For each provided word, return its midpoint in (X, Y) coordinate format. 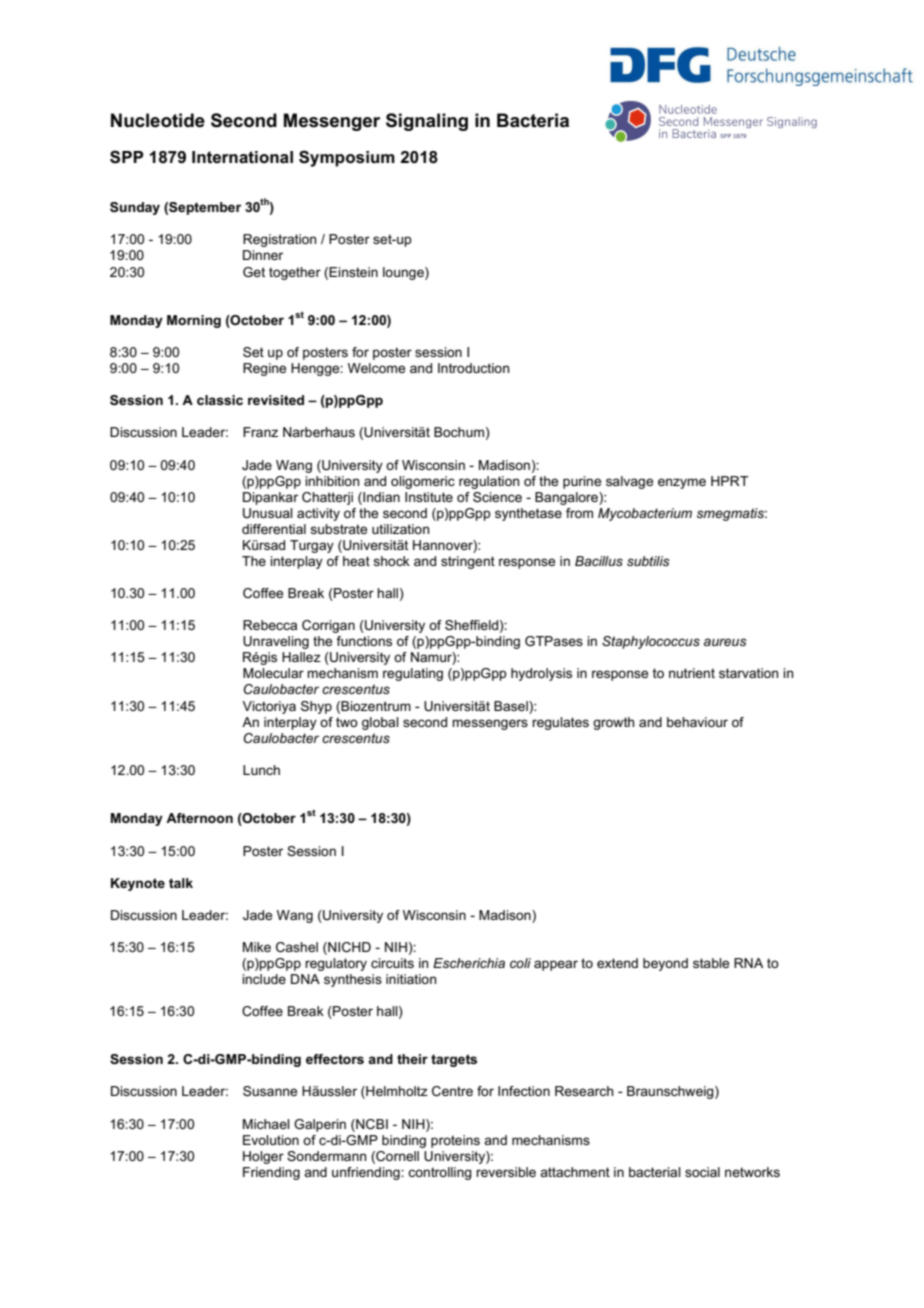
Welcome (376, 368)
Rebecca (270, 625)
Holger (263, 1157)
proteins (455, 1141)
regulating (413, 674)
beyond (665, 964)
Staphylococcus (651, 642)
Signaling (427, 122)
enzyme (682, 483)
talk (181, 883)
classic (220, 400)
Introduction (473, 368)
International (242, 157)
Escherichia (469, 963)
